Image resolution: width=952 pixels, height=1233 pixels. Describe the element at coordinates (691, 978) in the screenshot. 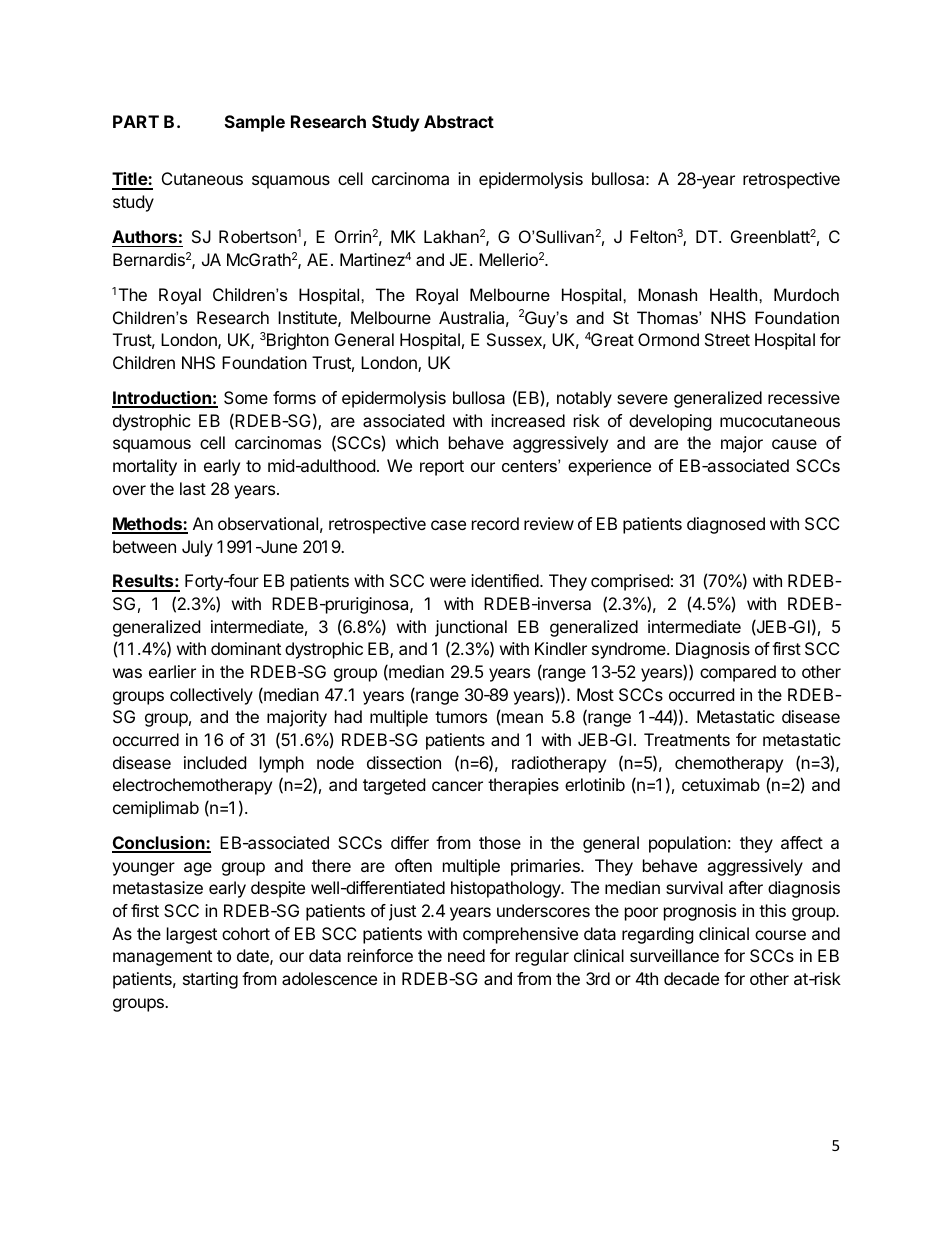

I see `decade` at that location.
